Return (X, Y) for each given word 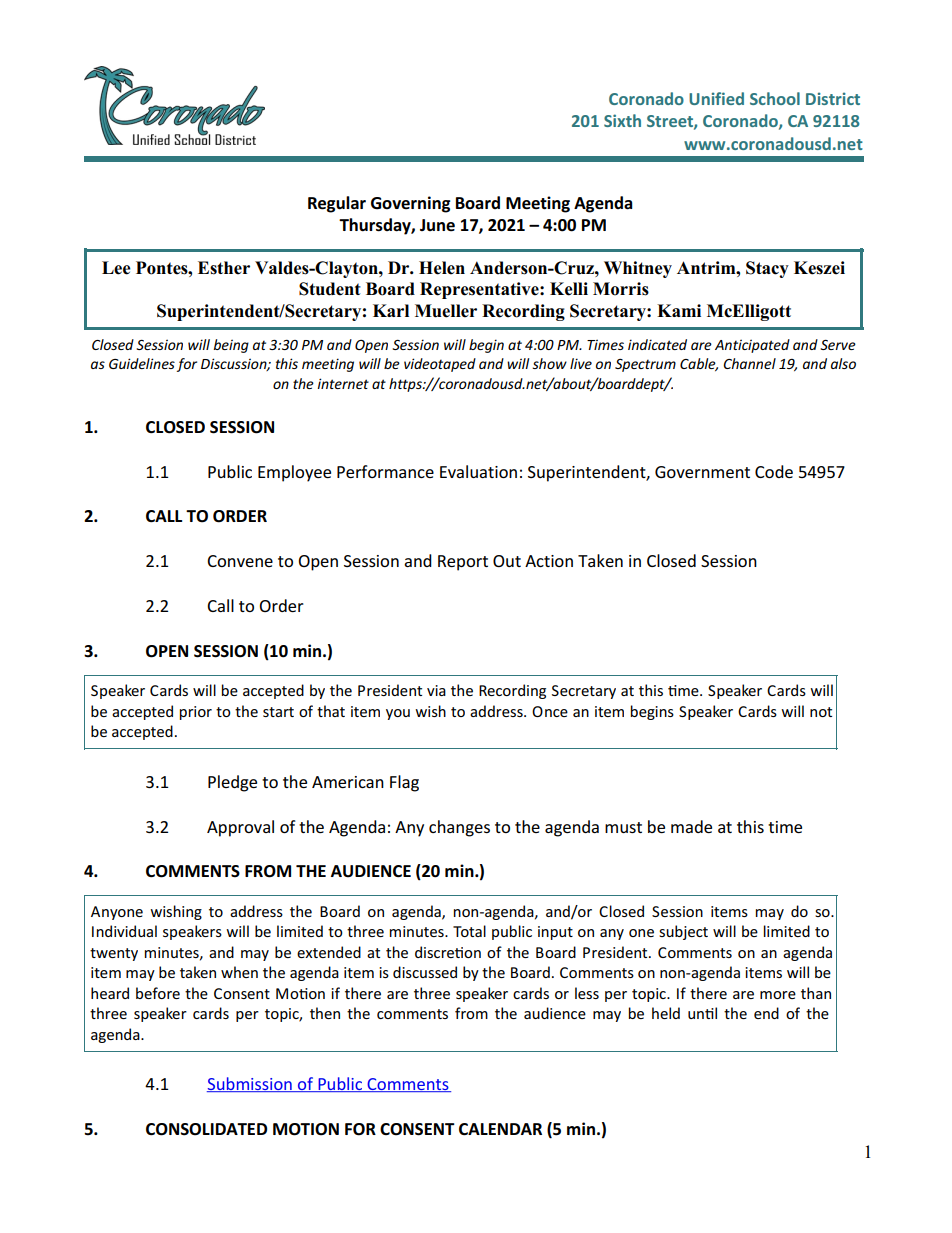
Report (463, 563)
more (778, 995)
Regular (337, 204)
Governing (410, 204)
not (821, 712)
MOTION (306, 1129)
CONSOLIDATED (206, 1129)
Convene (240, 561)
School (775, 98)
